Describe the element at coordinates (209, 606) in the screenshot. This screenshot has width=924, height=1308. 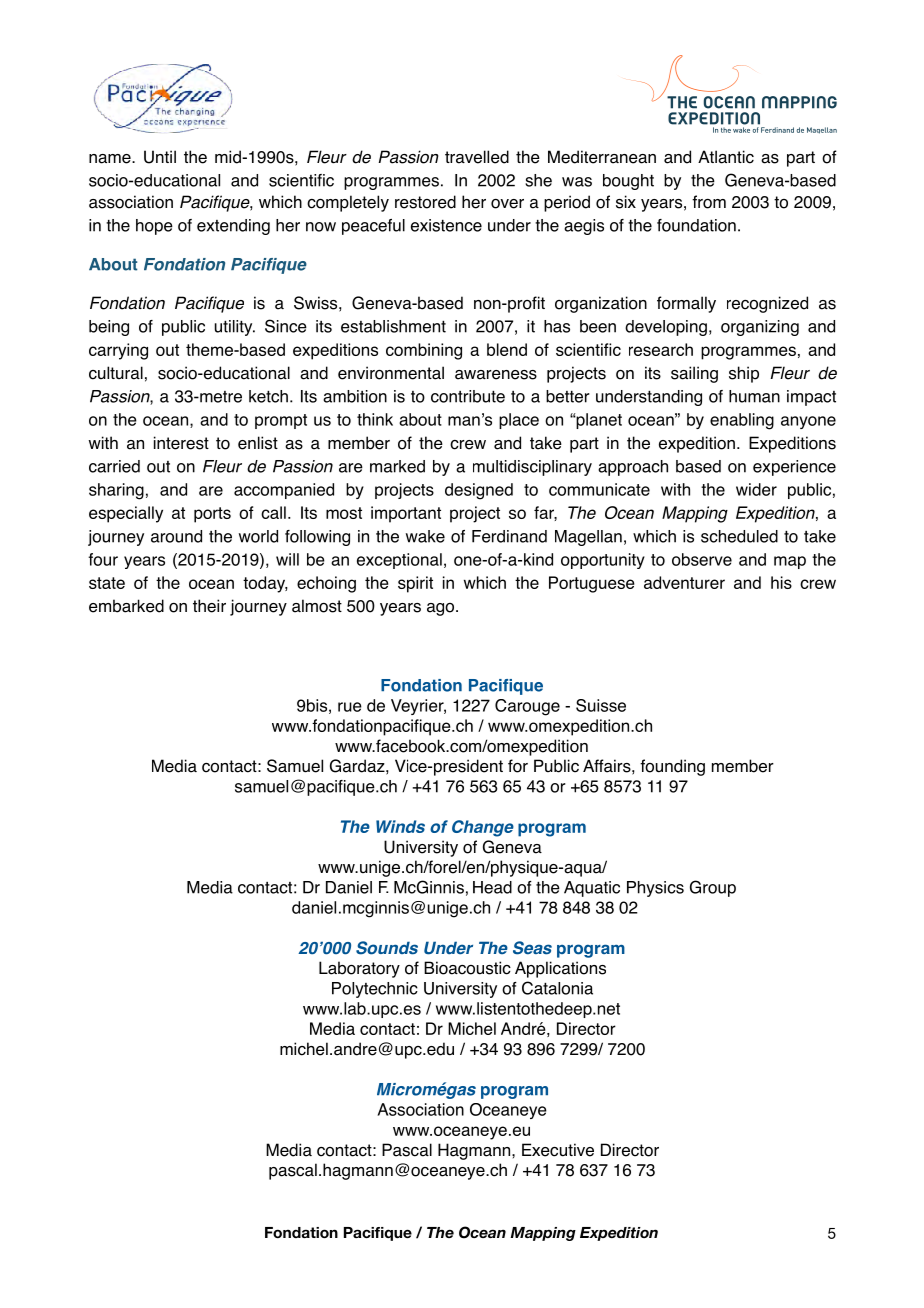
I see `their` at that location.
